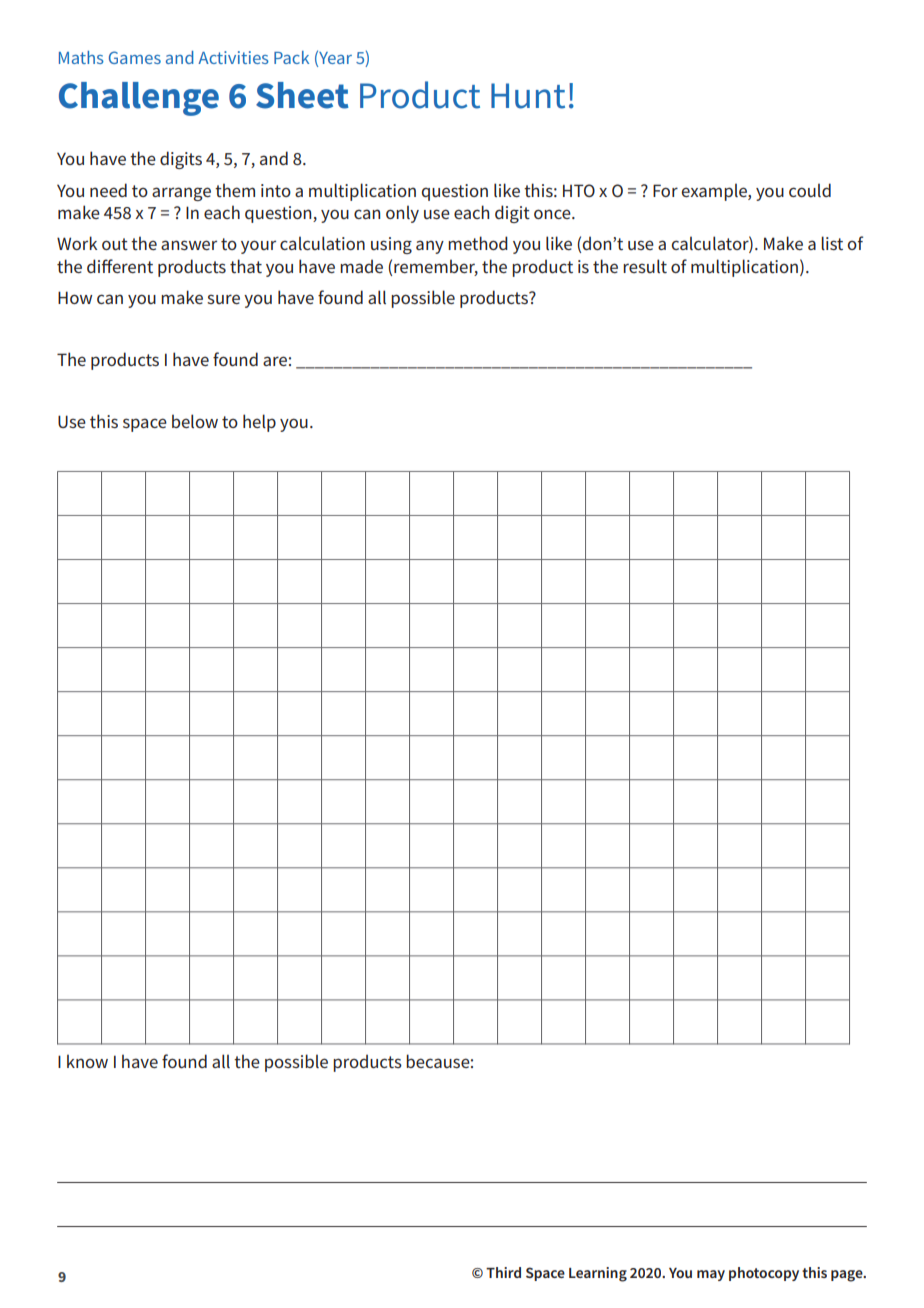  Describe the element at coordinates (430, 247) in the screenshot. I see `any` at that location.
